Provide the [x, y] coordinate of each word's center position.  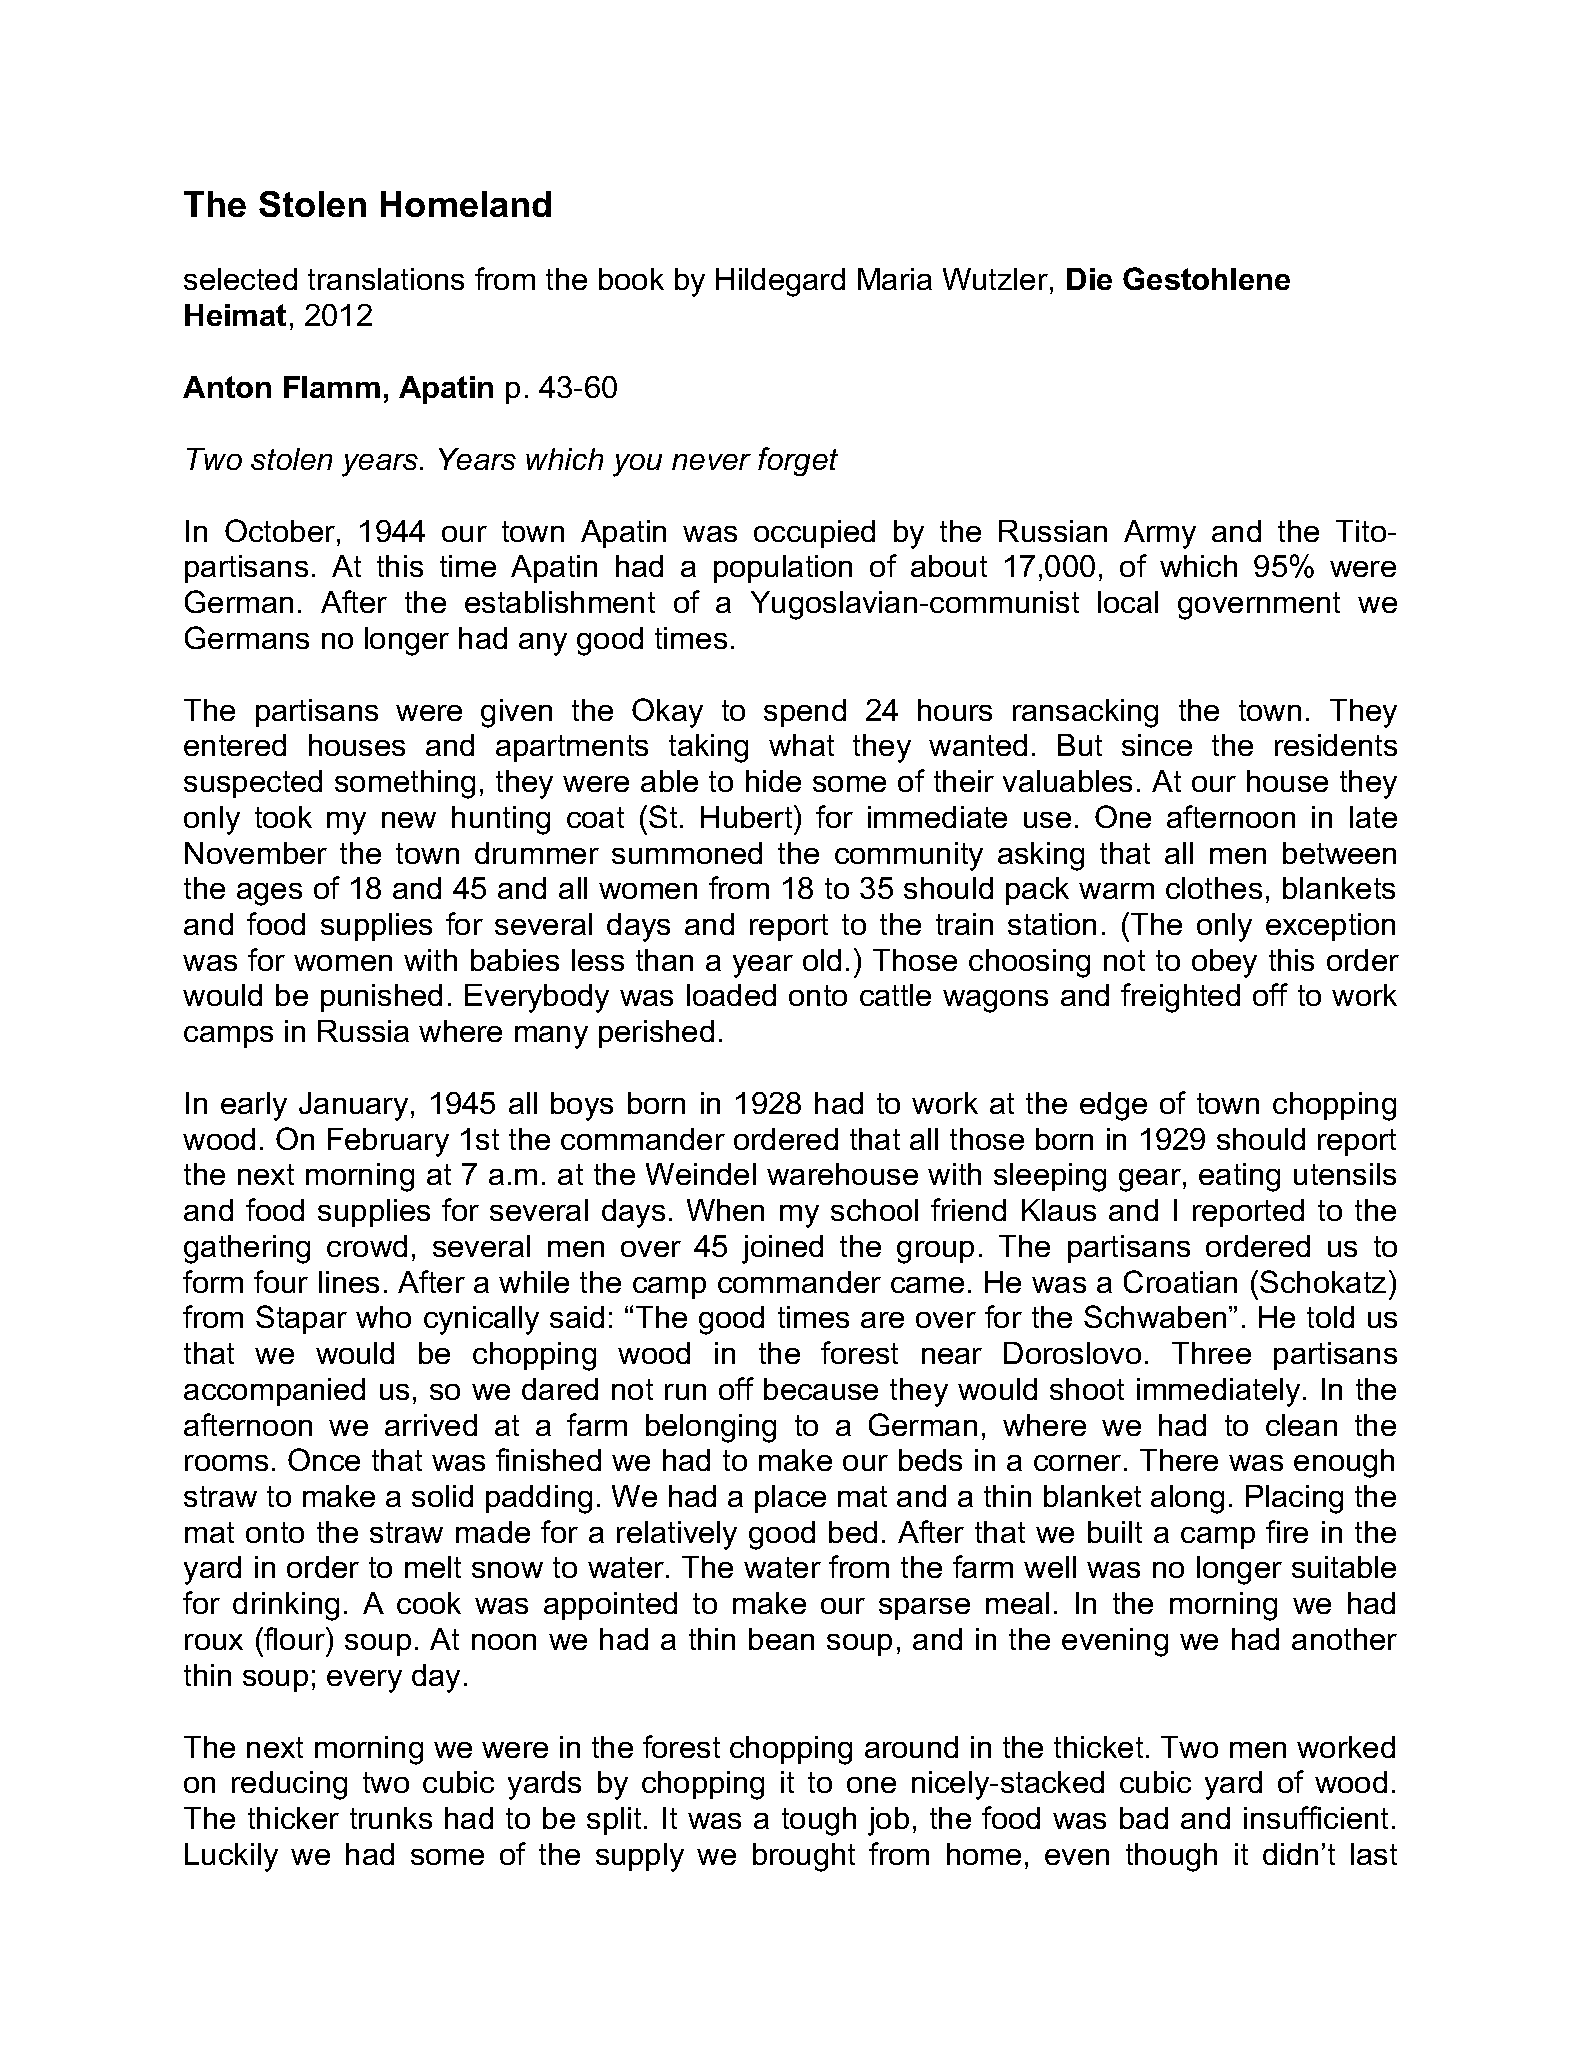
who [383, 1317]
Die [1089, 279]
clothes [1214, 888]
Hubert [748, 816]
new [409, 820]
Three [1211, 1353]
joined [782, 1249]
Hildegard [780, 282]
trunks [391, 1818]
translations [386, 279]
